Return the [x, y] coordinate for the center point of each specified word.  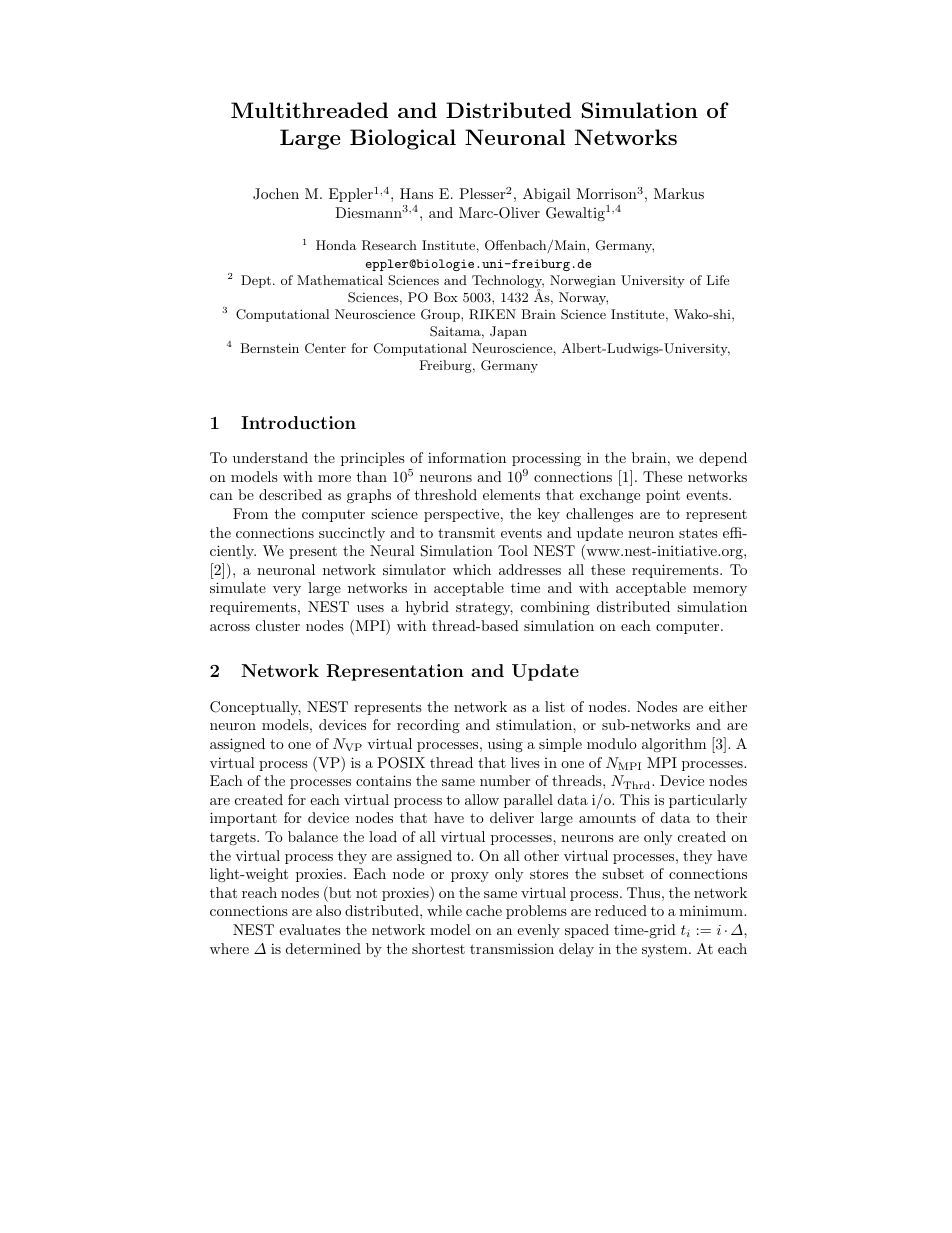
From [250, 513]
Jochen [276, 194]
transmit [466, 532]
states [698, 533]
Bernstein [270, 348]
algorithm [674, 745]
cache [484, 910]
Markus [679, 193]
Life [717, 280]
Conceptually [255, 708]
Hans [416, 193]
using [505, 745]
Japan [508, 332]
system [666, 950]
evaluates [310, 929]
